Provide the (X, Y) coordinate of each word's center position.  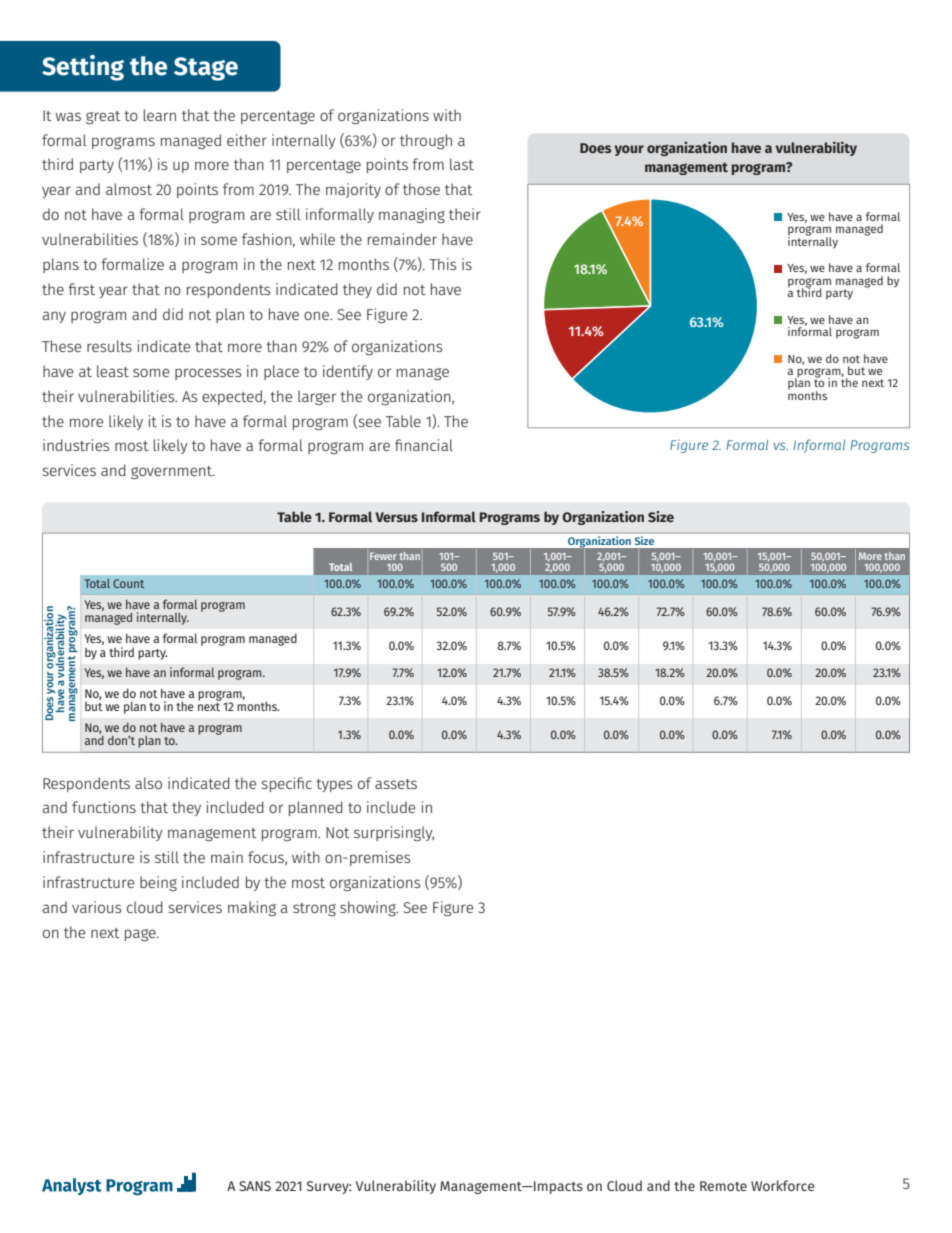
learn (160, 115)
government (173, 472)
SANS (255, 1186)
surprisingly (394, 833)
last (462, 164)
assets (396, 784)
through (426, 141)
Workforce (783, 1185)
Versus (396, 517)
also (148, 783)
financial (424, 445)
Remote (723, 1186)
